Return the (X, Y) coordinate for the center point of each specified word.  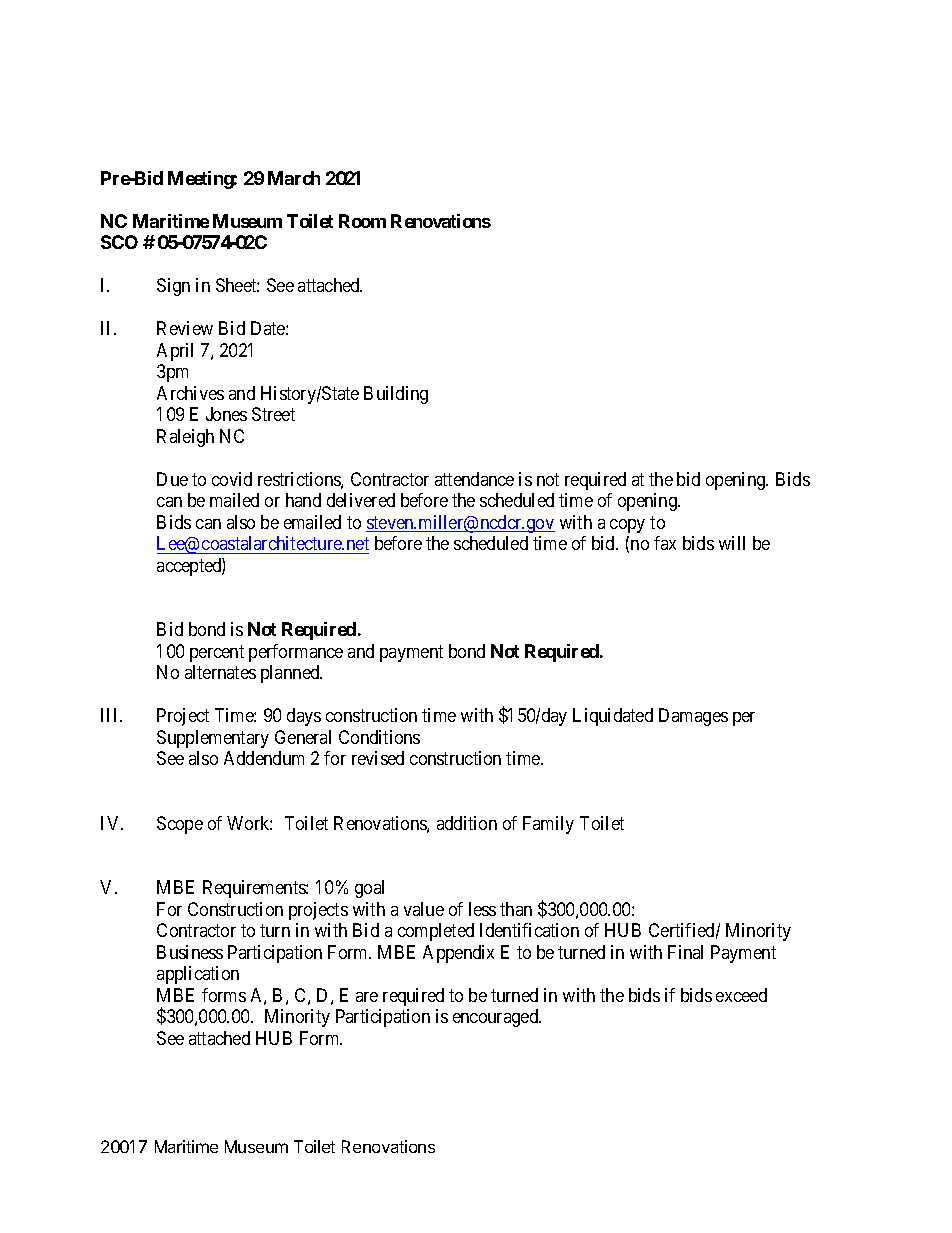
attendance (474, 479)
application (198, 975)
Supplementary (213, 739)
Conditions (379, 737)
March (294, 178)
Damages (693, 717)
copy (627, 526)
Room (362, 221)
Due (172, 479)
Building (396, 395)
